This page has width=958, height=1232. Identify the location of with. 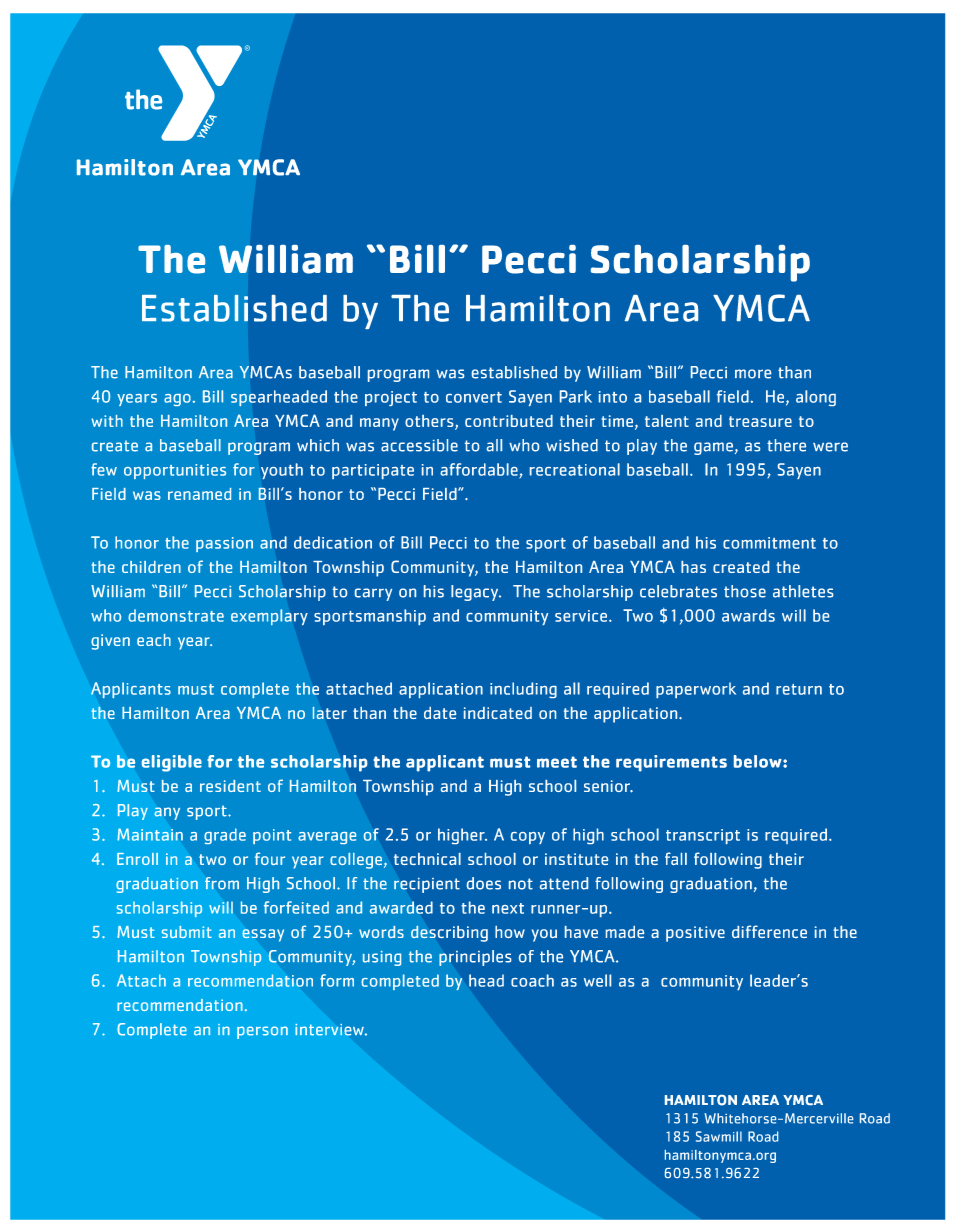
(107, 421).
